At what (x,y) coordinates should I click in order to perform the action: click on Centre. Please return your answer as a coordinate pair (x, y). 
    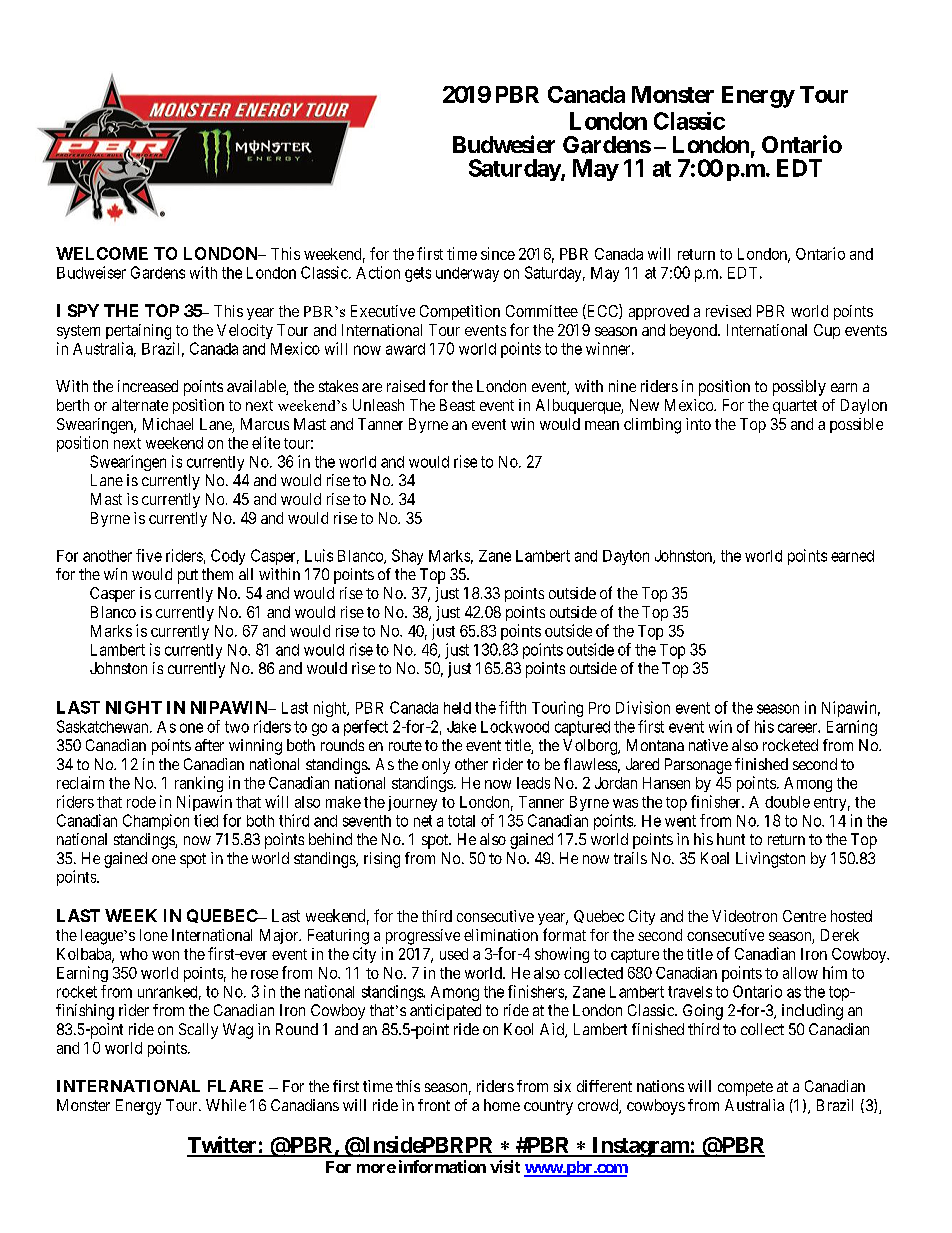
    Looking at the image, I should click on (804, 916).
